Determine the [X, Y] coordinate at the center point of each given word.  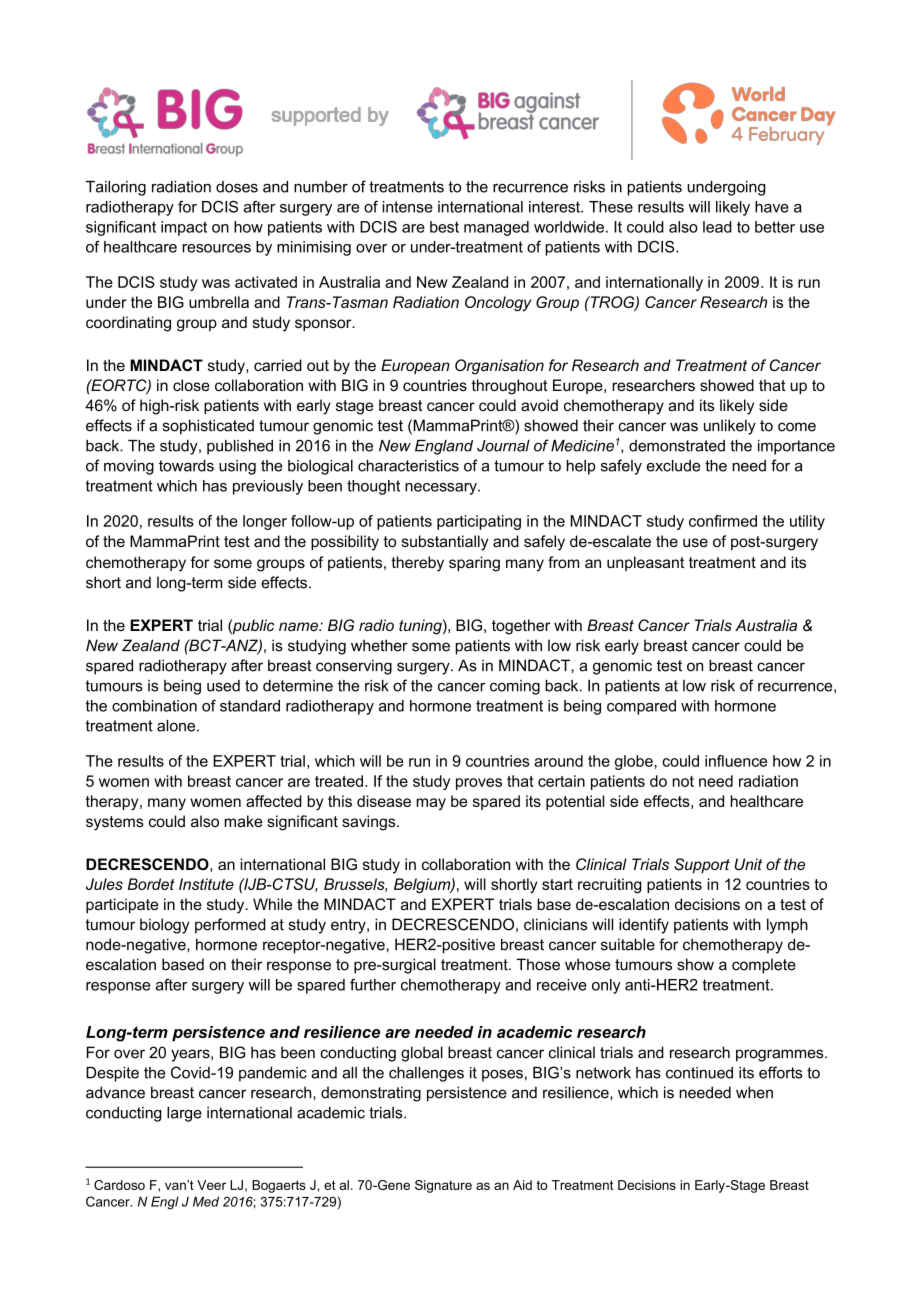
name [299, 626]
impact [184, 228]
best [444, 227]
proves [479, 784]
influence [736, 761]
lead [717, 227]
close [191, 385]
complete [764, 966]
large [184, 1114]
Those [538, 964]
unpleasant [645, 563]
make [243, 821]
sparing [474, 564]
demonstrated [677, 446]
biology [165, 926]
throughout [510, 387]
